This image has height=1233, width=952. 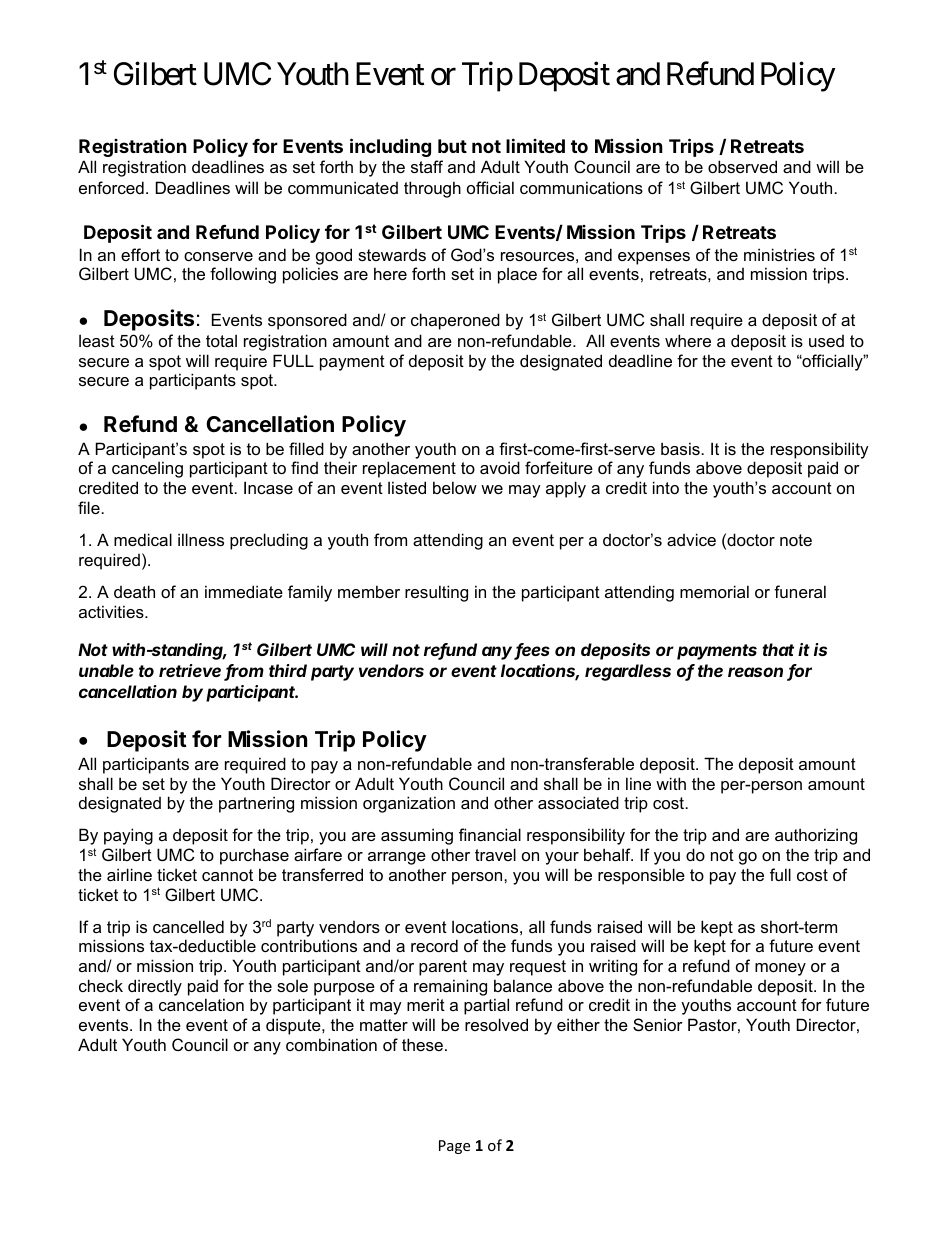 I want to click on Senior, so click(x=658, y=1024).
